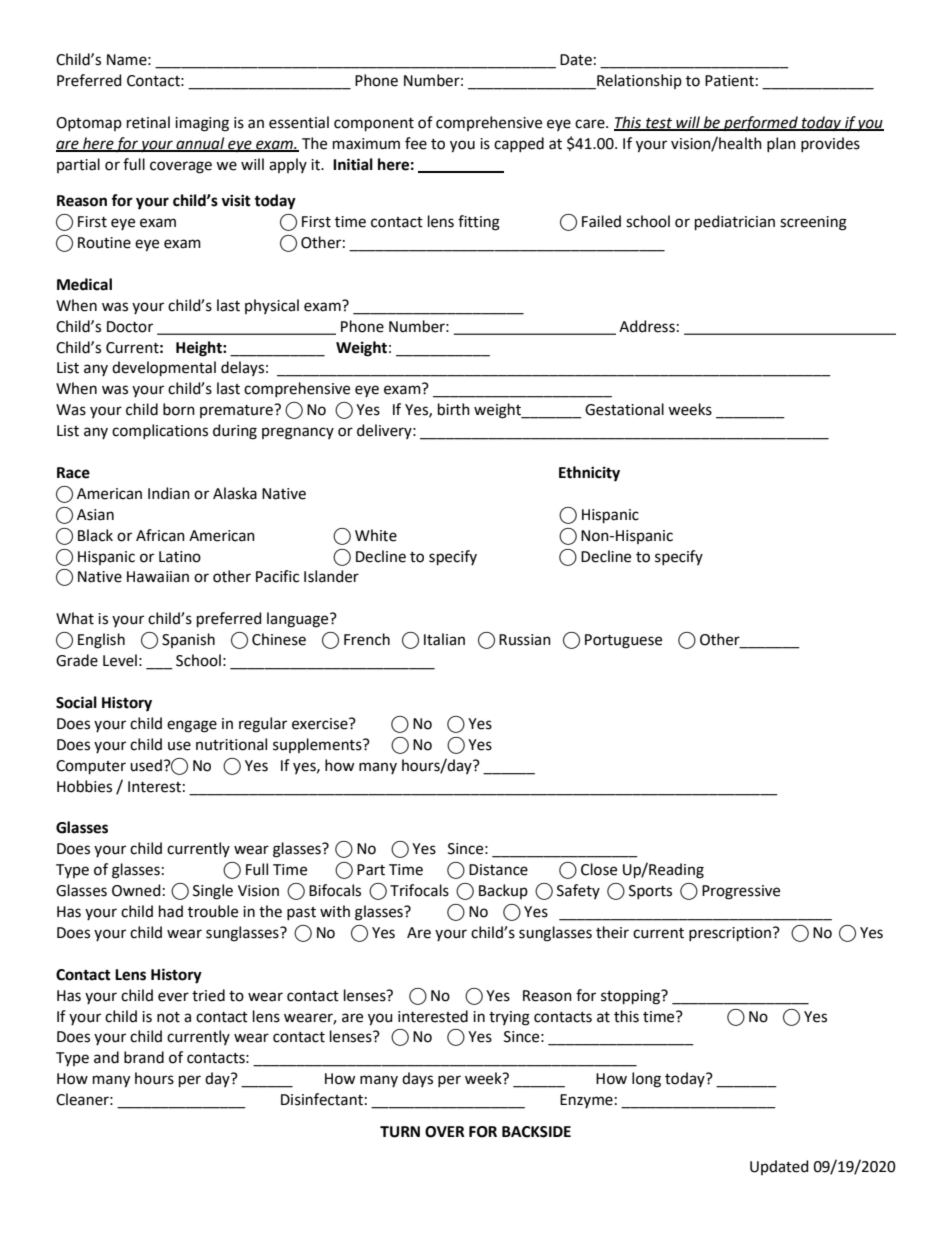  Describe the element at coordinates (624, 409) in the image. I see `Gestational` at that location.
